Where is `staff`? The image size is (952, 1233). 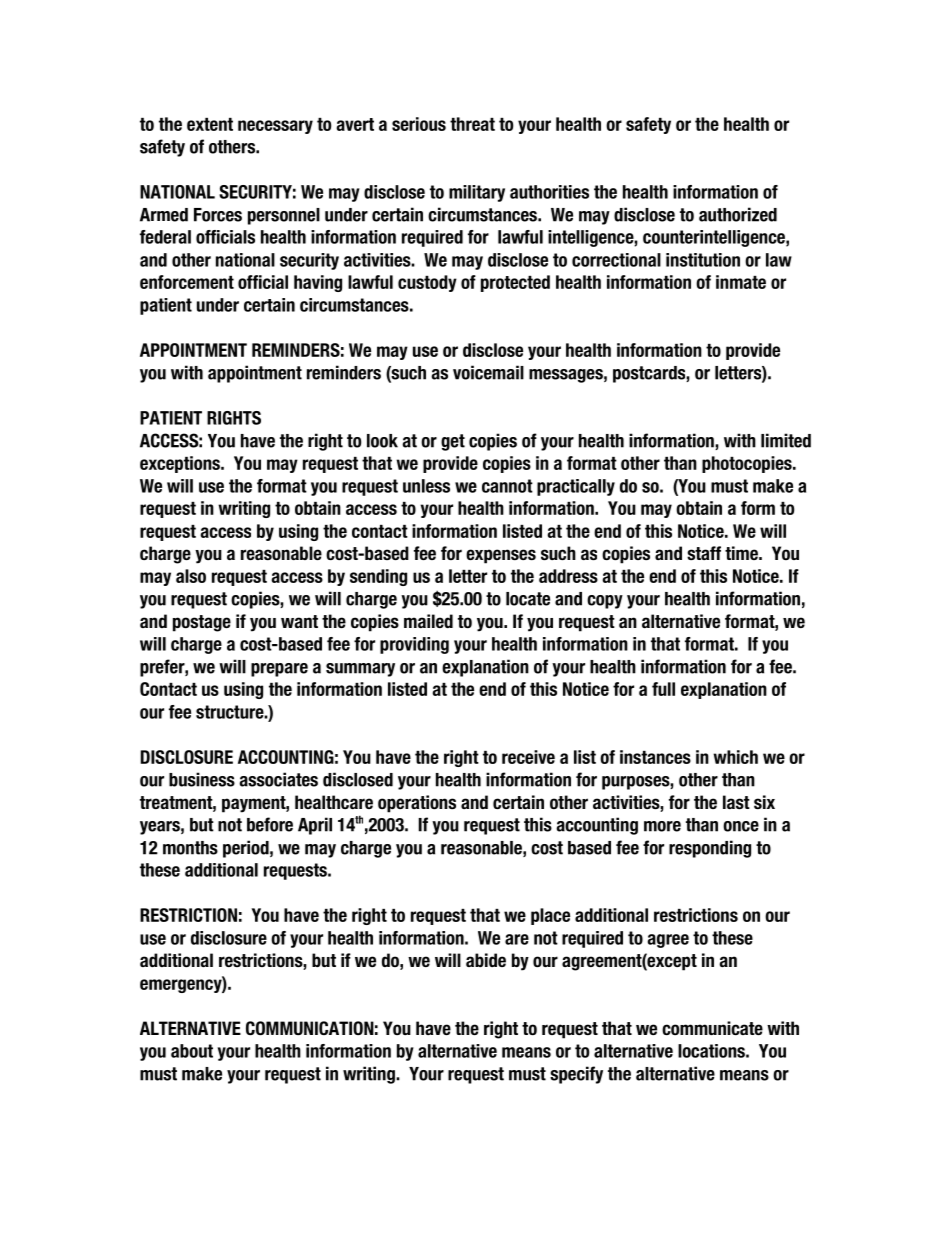 staff is located at coordinates (704, 553).
